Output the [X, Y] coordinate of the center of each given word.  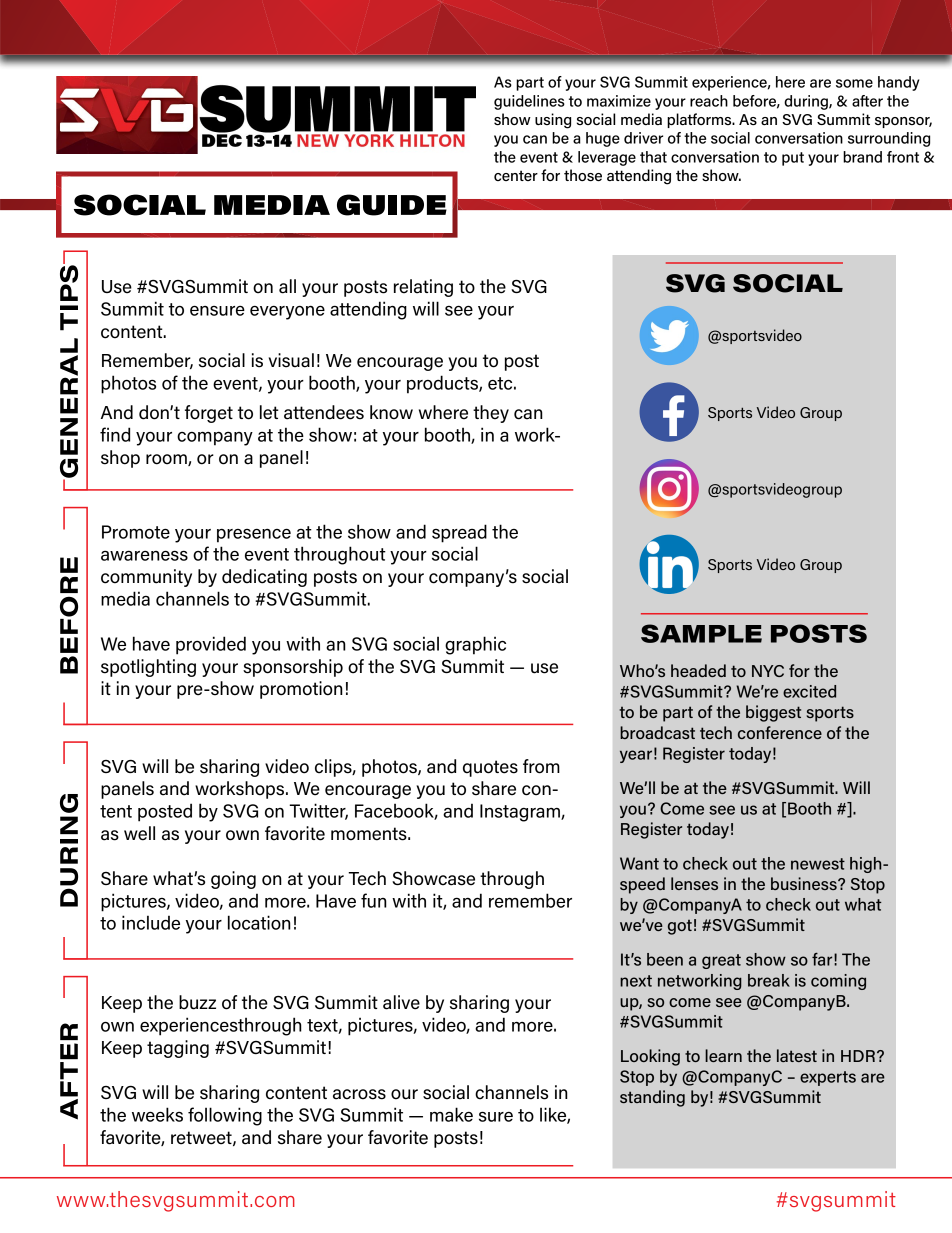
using [553, 121]
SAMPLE [701, 633]
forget [209, 414]
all [287, 286]
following [225, 1116]
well [139, 833]
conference [780, 732]
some [854, 83]
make [451, 1114]
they [491, 414]
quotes [490, 768]
